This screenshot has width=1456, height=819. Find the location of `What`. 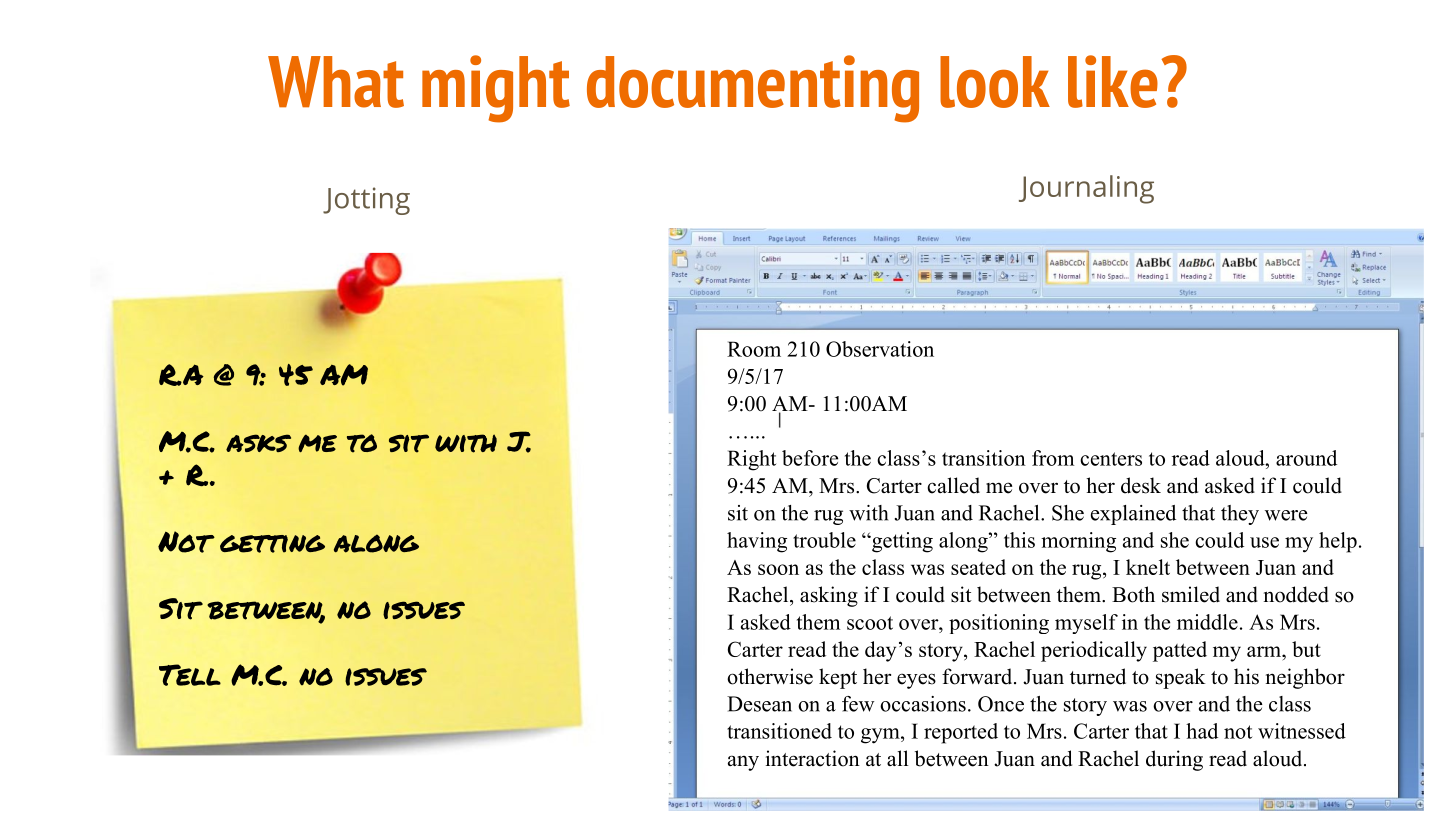

What is located at coordinates (336, 82).
